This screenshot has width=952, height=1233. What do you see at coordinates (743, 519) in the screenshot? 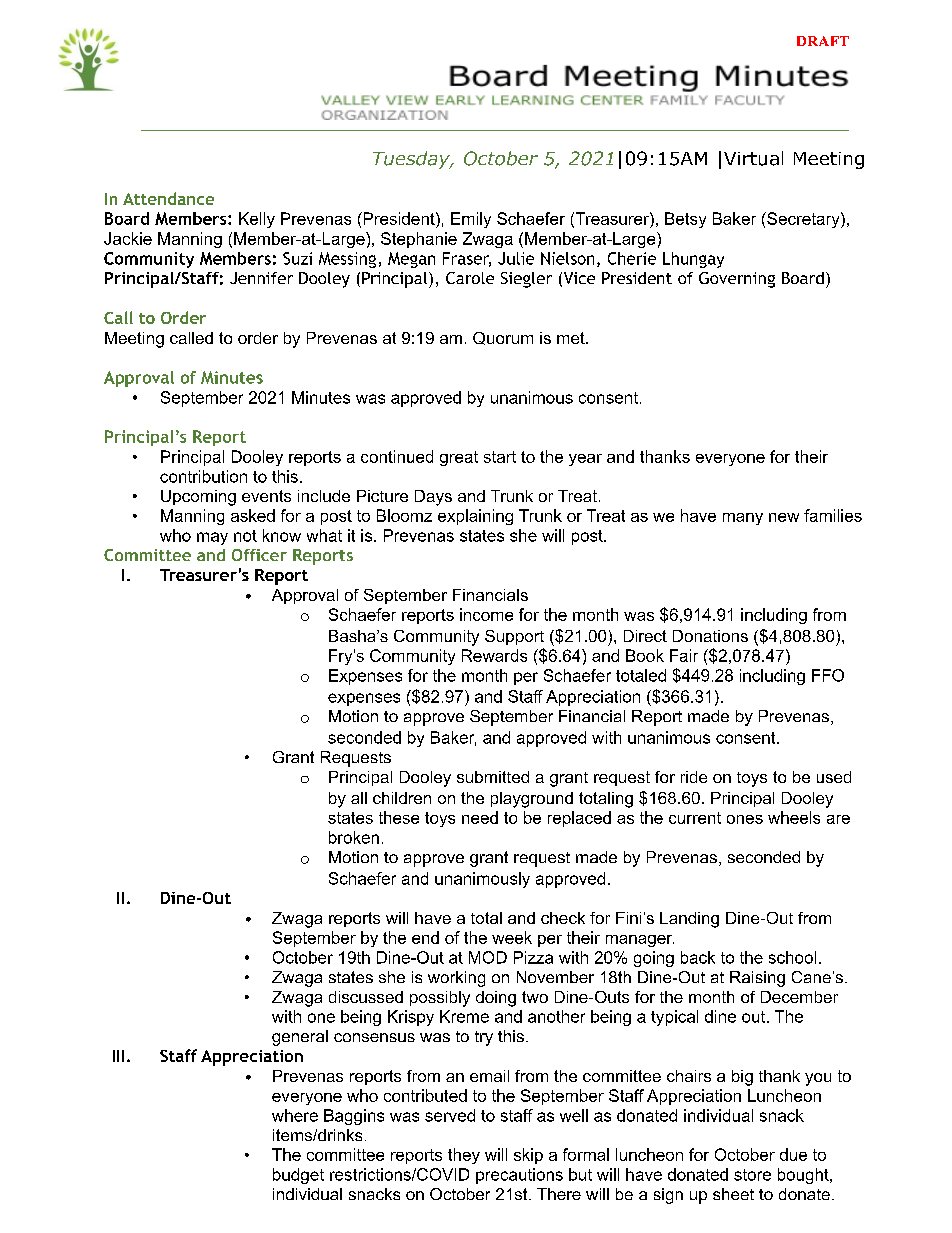
I see `many` at bounding box center [743, 519].
